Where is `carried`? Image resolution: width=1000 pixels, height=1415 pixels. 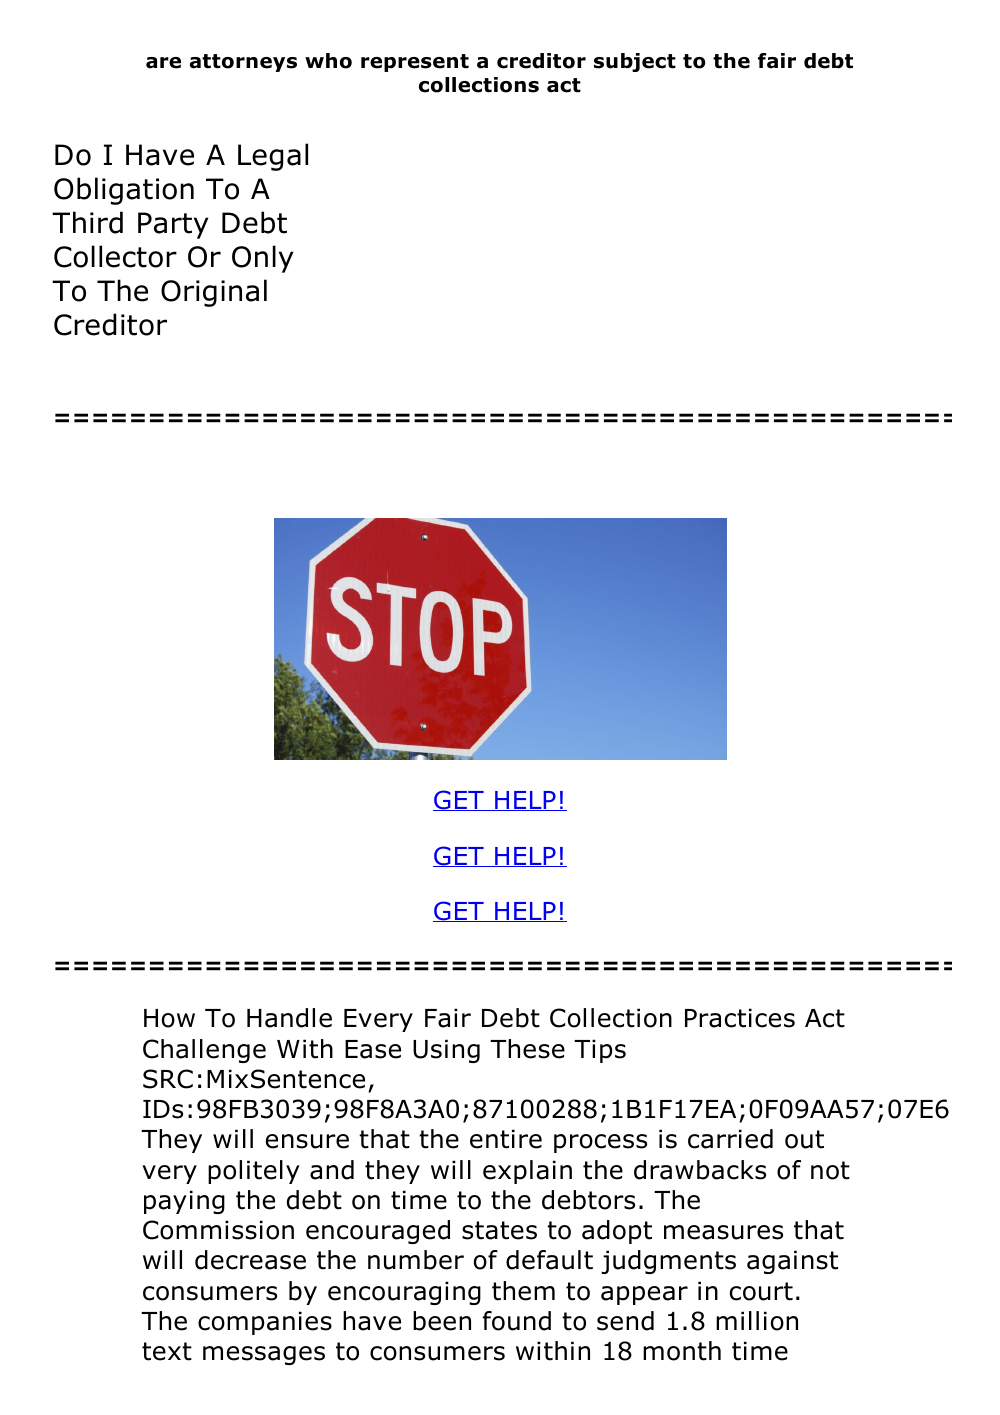 carried is located at coordinates (730, 1139).
